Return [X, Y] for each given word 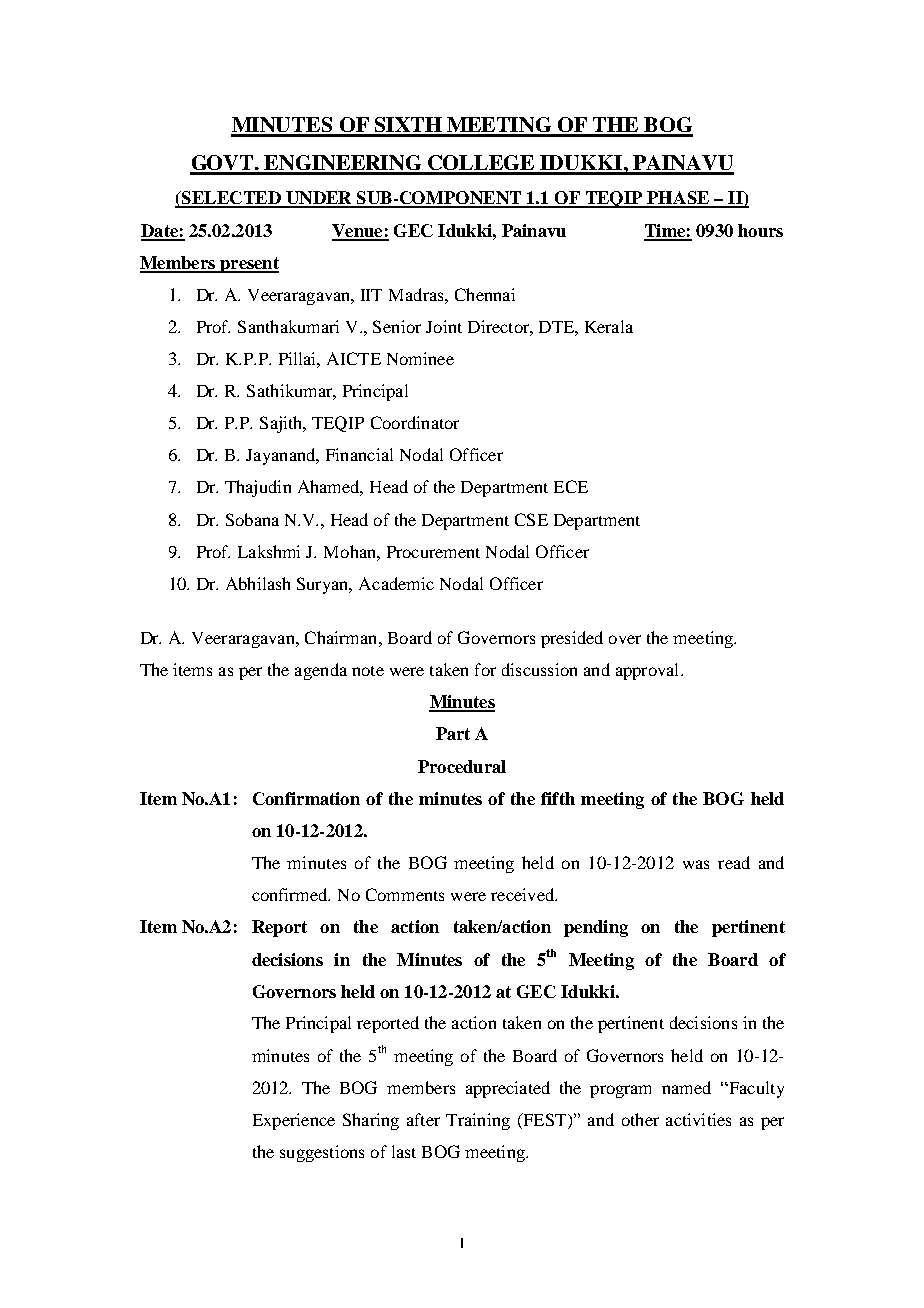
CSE [531, 519]
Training [478, 1121]
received [523, 894]
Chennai [485, 294]
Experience [294, 1121]
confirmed [291, 894]
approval [649, 671]
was [696, 864]
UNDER [319, 199]
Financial [359, 454]
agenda [321, 671]
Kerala [609, 326]
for [485, 669]
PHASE [678, 199]
